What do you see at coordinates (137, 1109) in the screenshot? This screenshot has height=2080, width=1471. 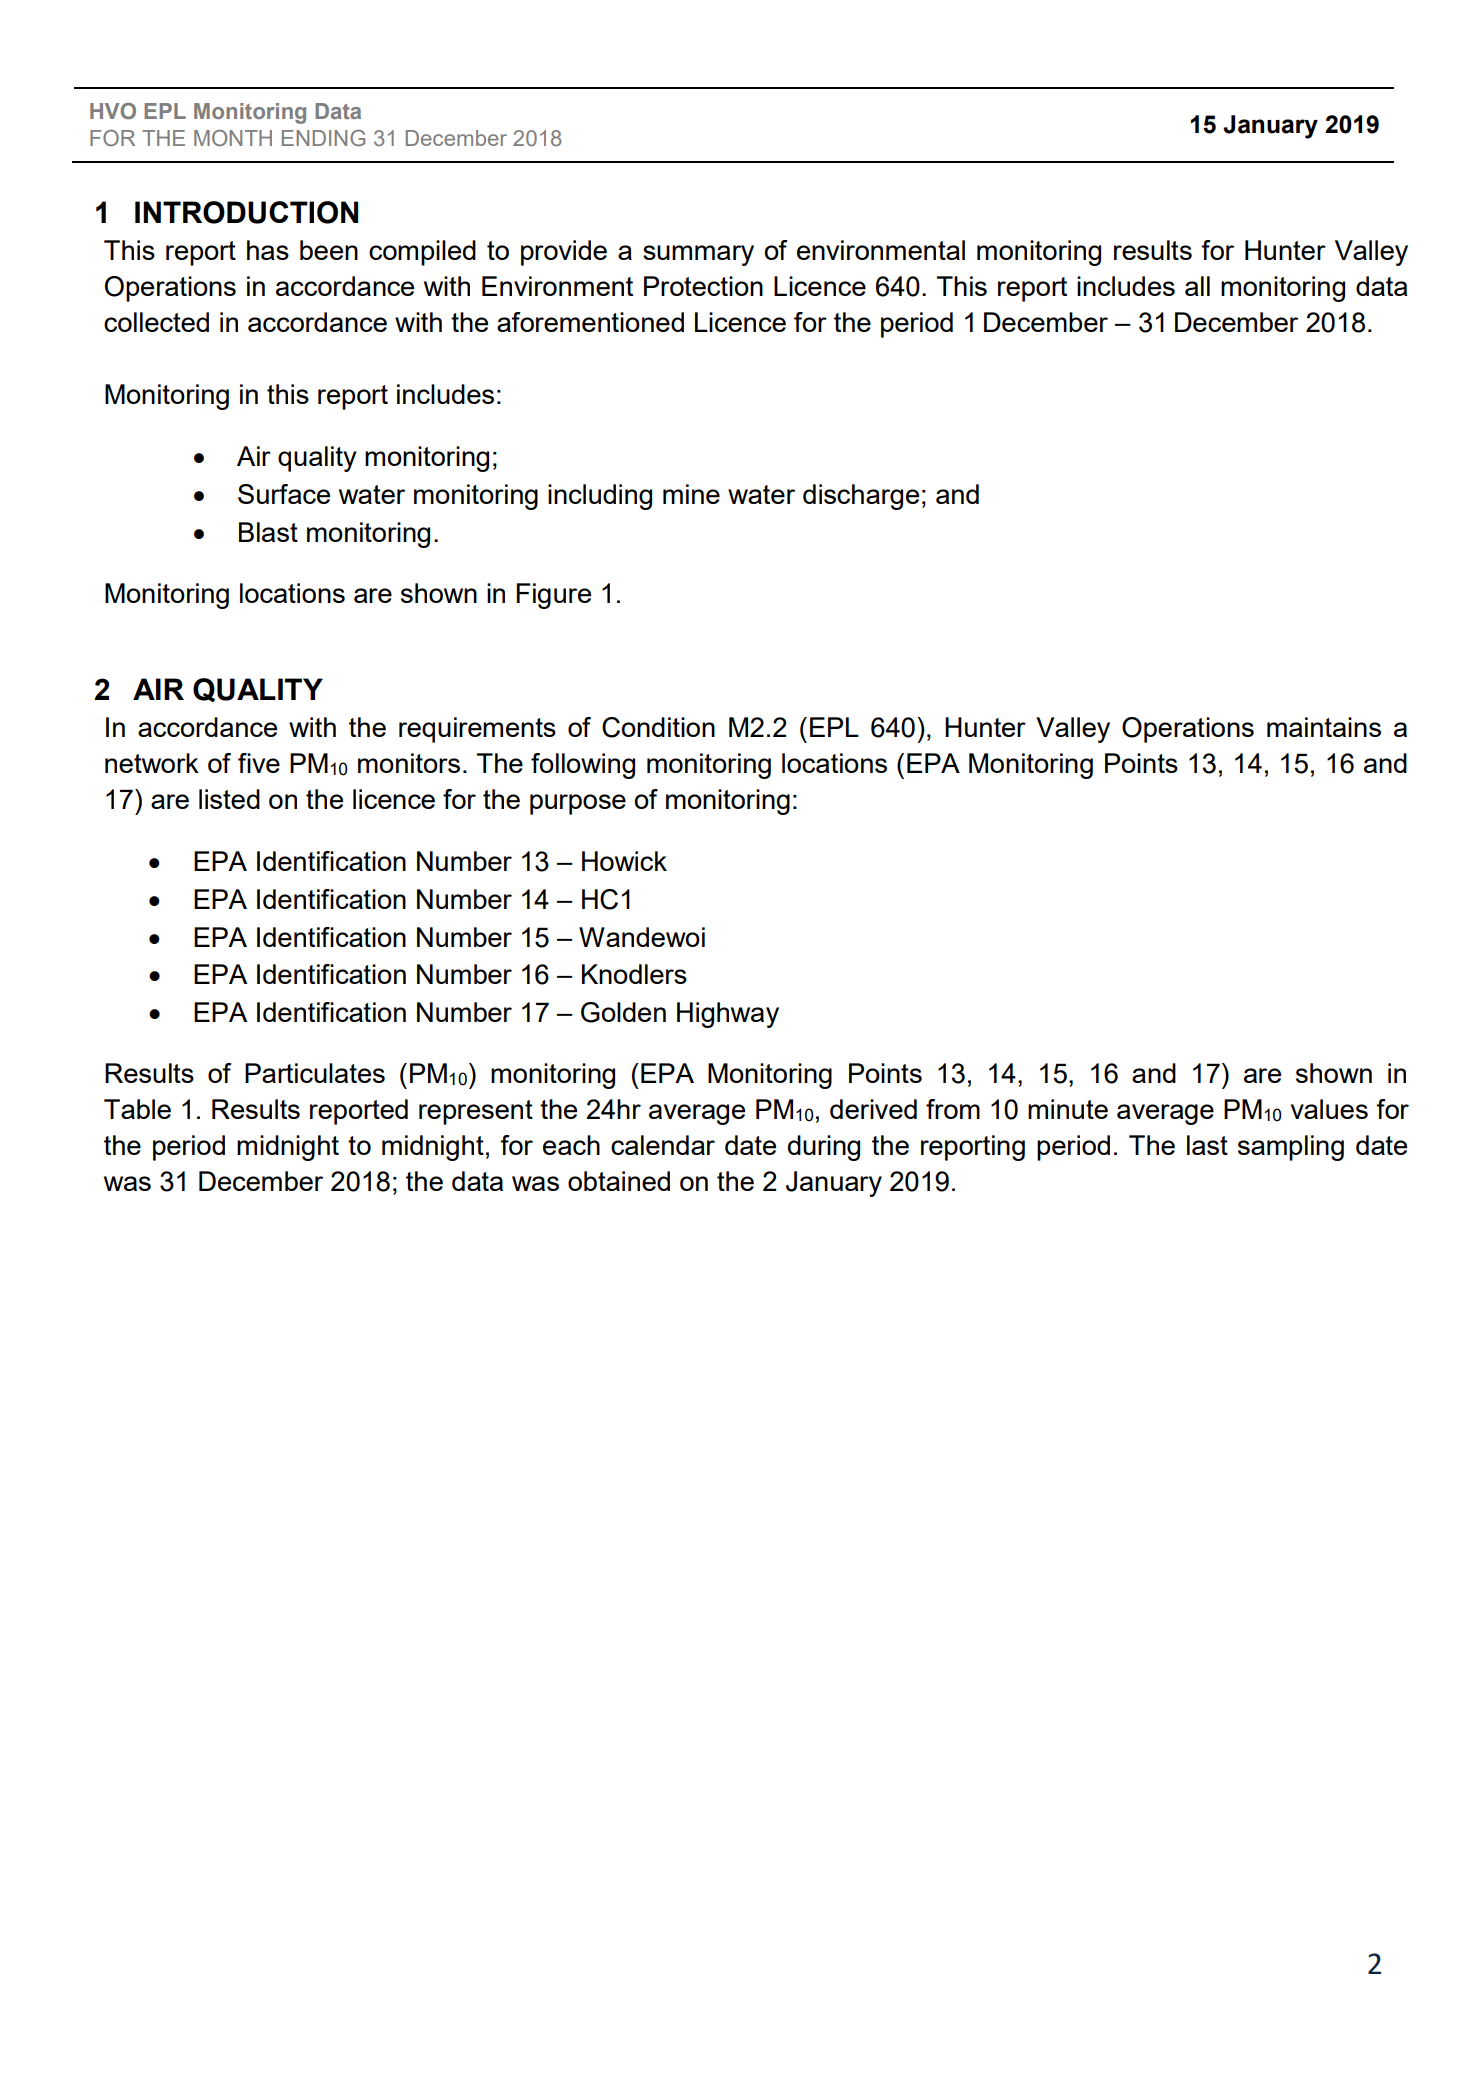 I see `Table` at bounding box center [137, 1109].
